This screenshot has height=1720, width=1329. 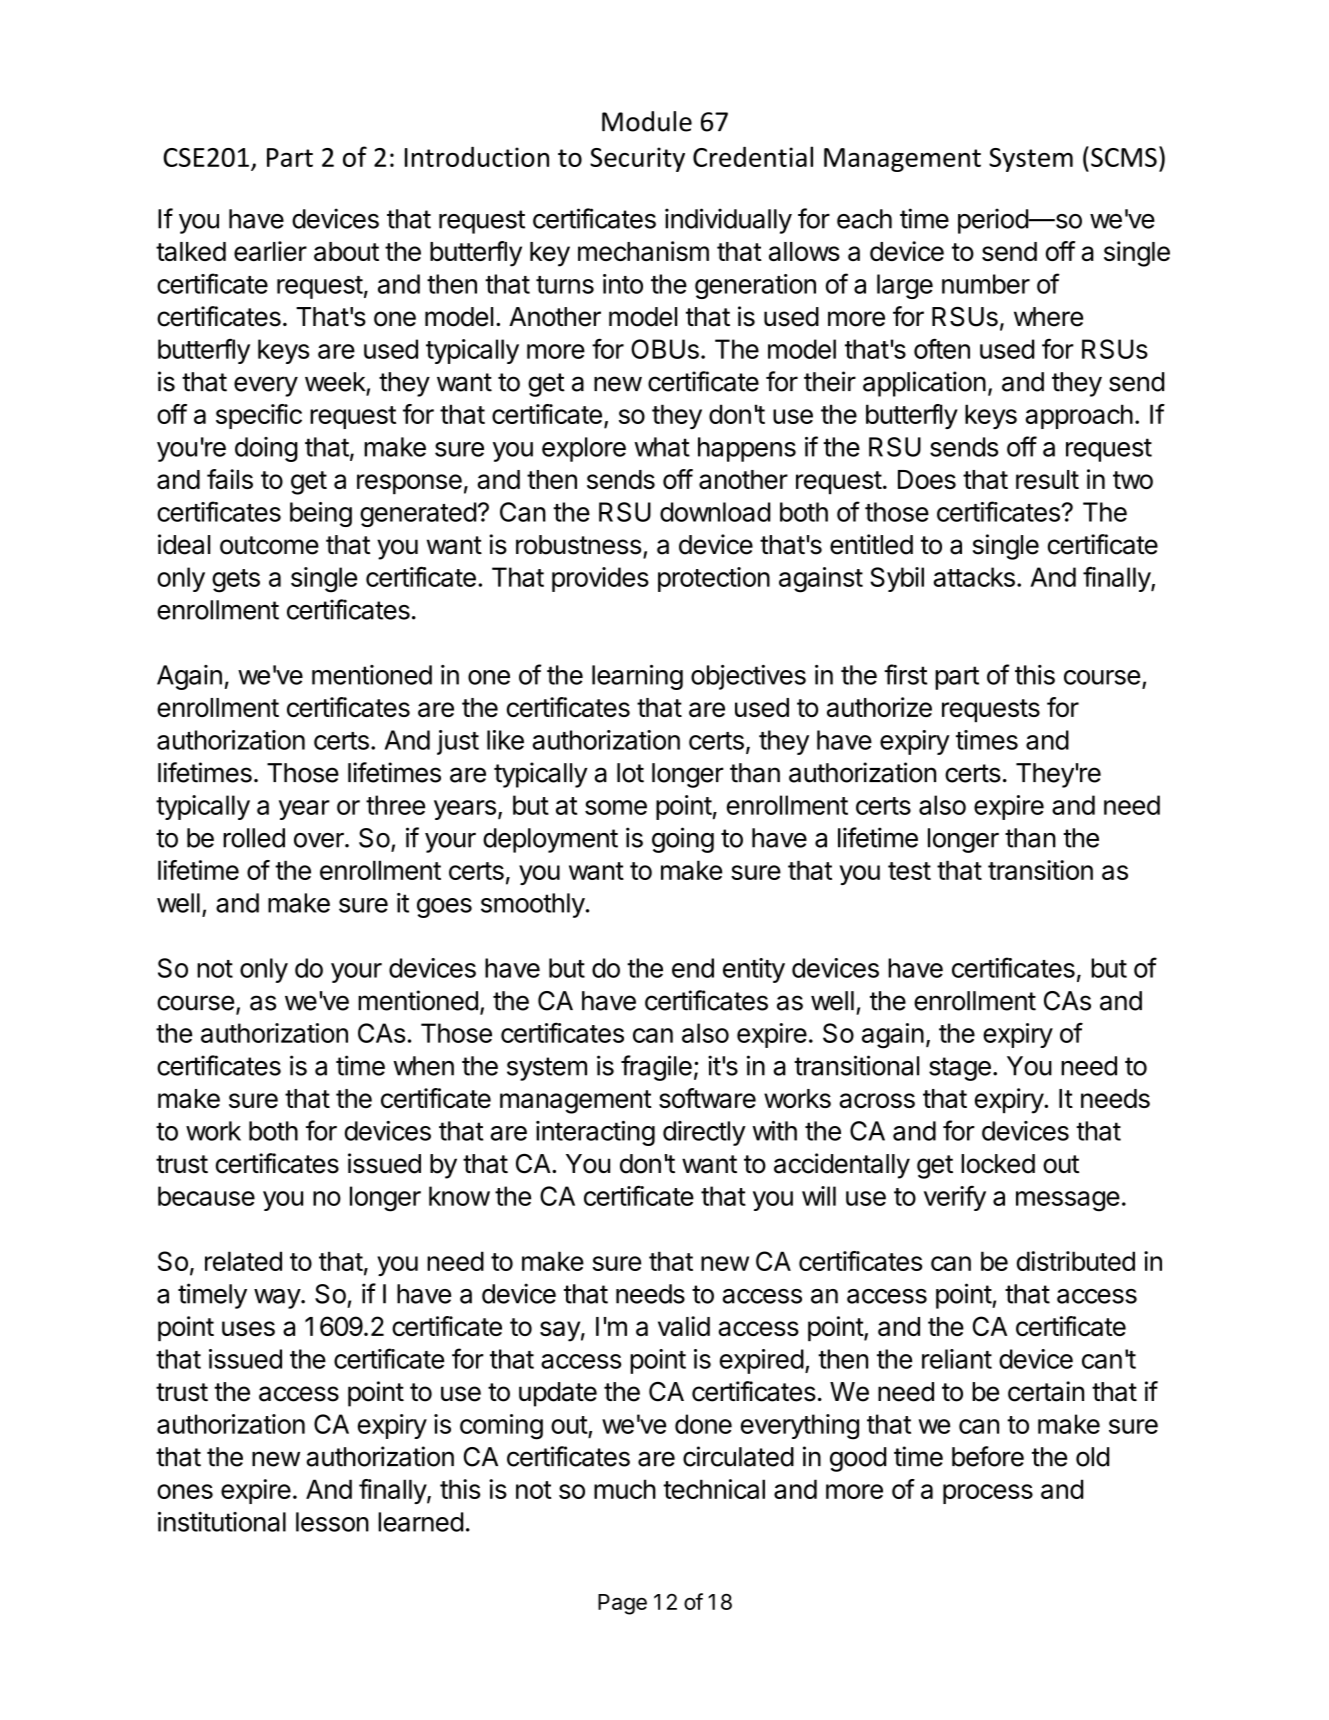 I want to click on result, so click(x=1047, y=479).
